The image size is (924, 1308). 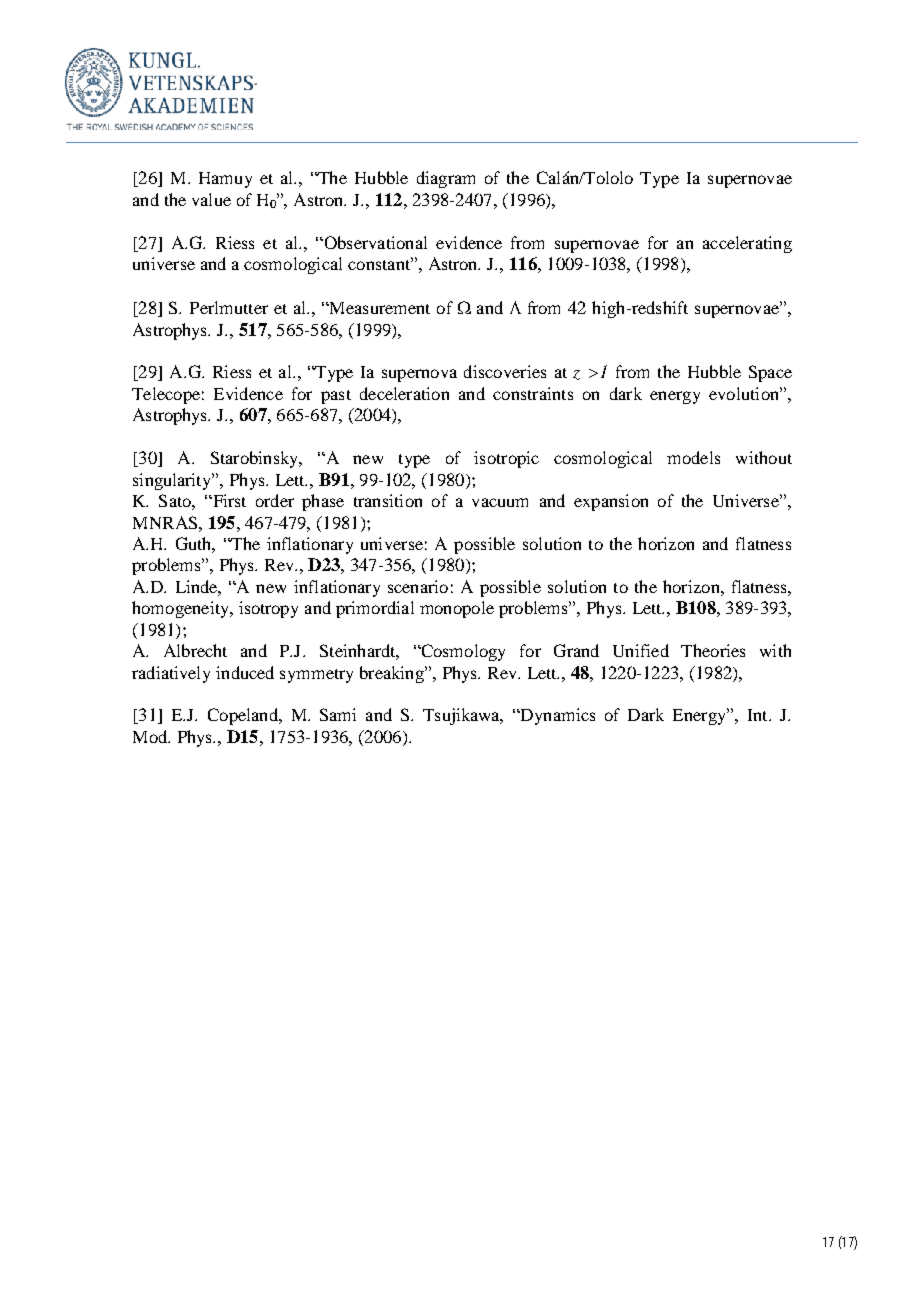 I want to click on scenario, so click(x=418, y=586).
